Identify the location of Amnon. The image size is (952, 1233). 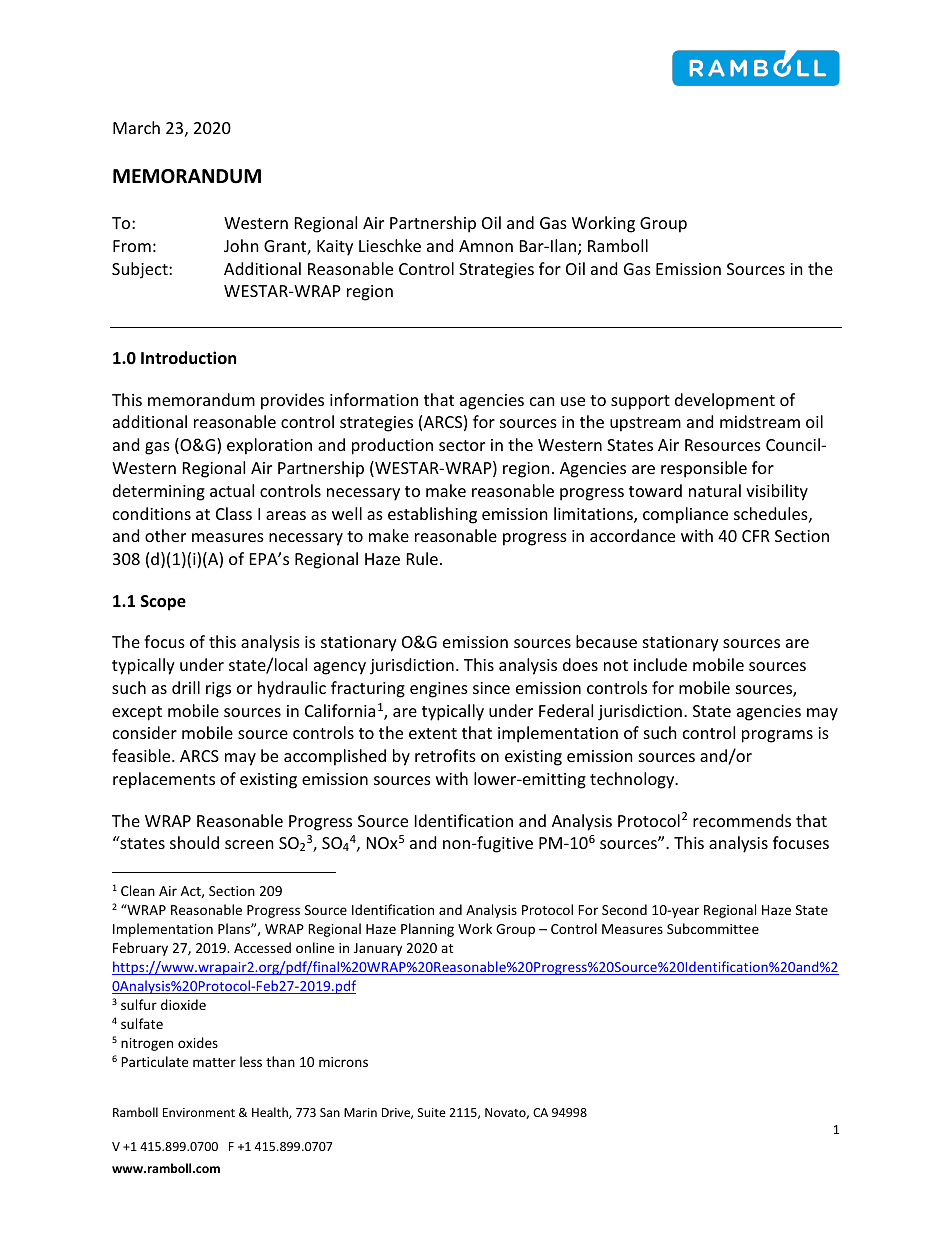
(486, 246).
